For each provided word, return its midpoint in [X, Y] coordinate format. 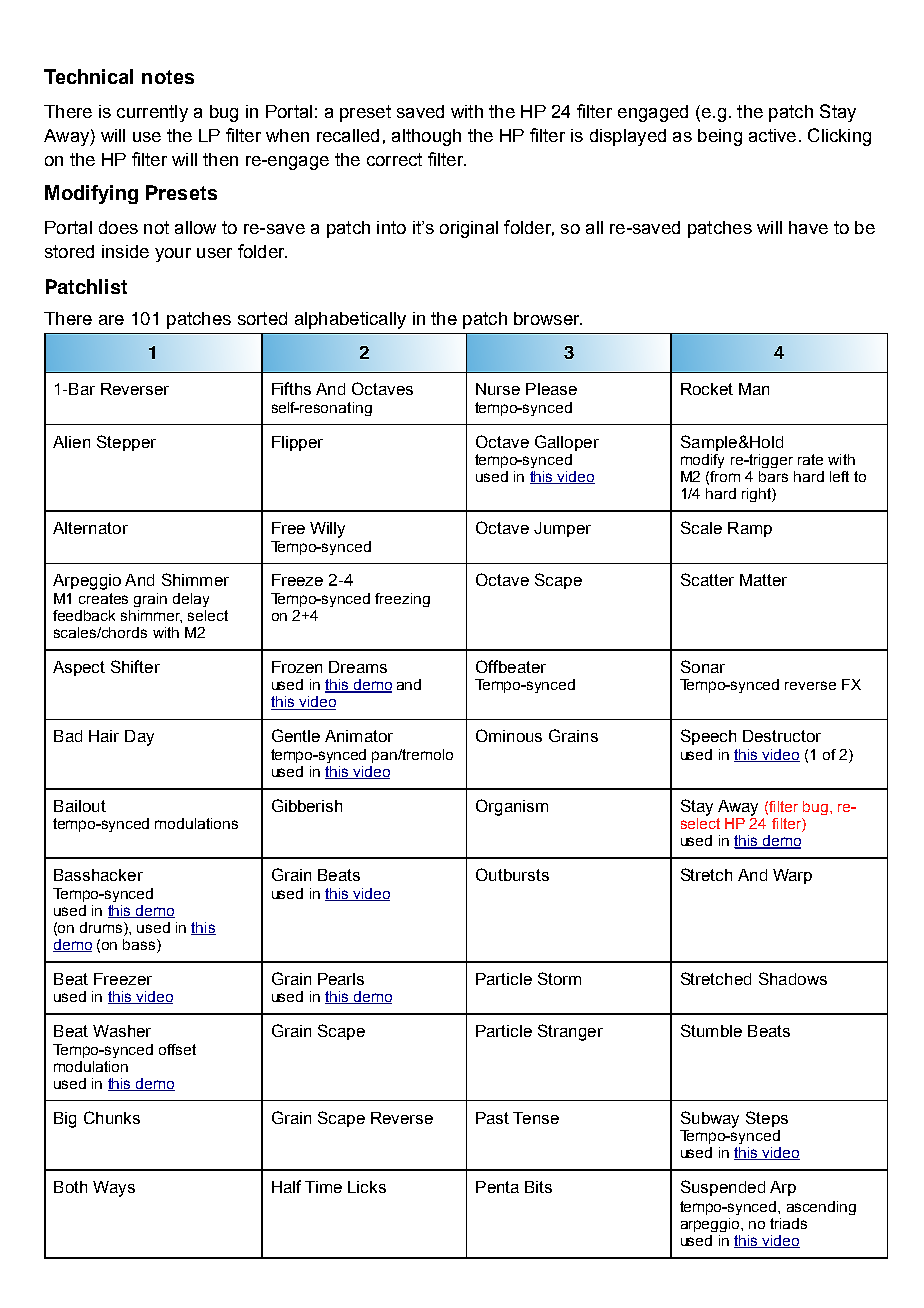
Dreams [358, 667]
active [772, 135]
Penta [497, 1187]
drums [102, 927]
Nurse [498, 389]
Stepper [126, 443]
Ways [114, 1189]
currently [152, 113]
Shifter [135, 666]
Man [754, 389]
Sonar [703, 666]
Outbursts [512, 874]
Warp [792, 876]
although [426, 137]
